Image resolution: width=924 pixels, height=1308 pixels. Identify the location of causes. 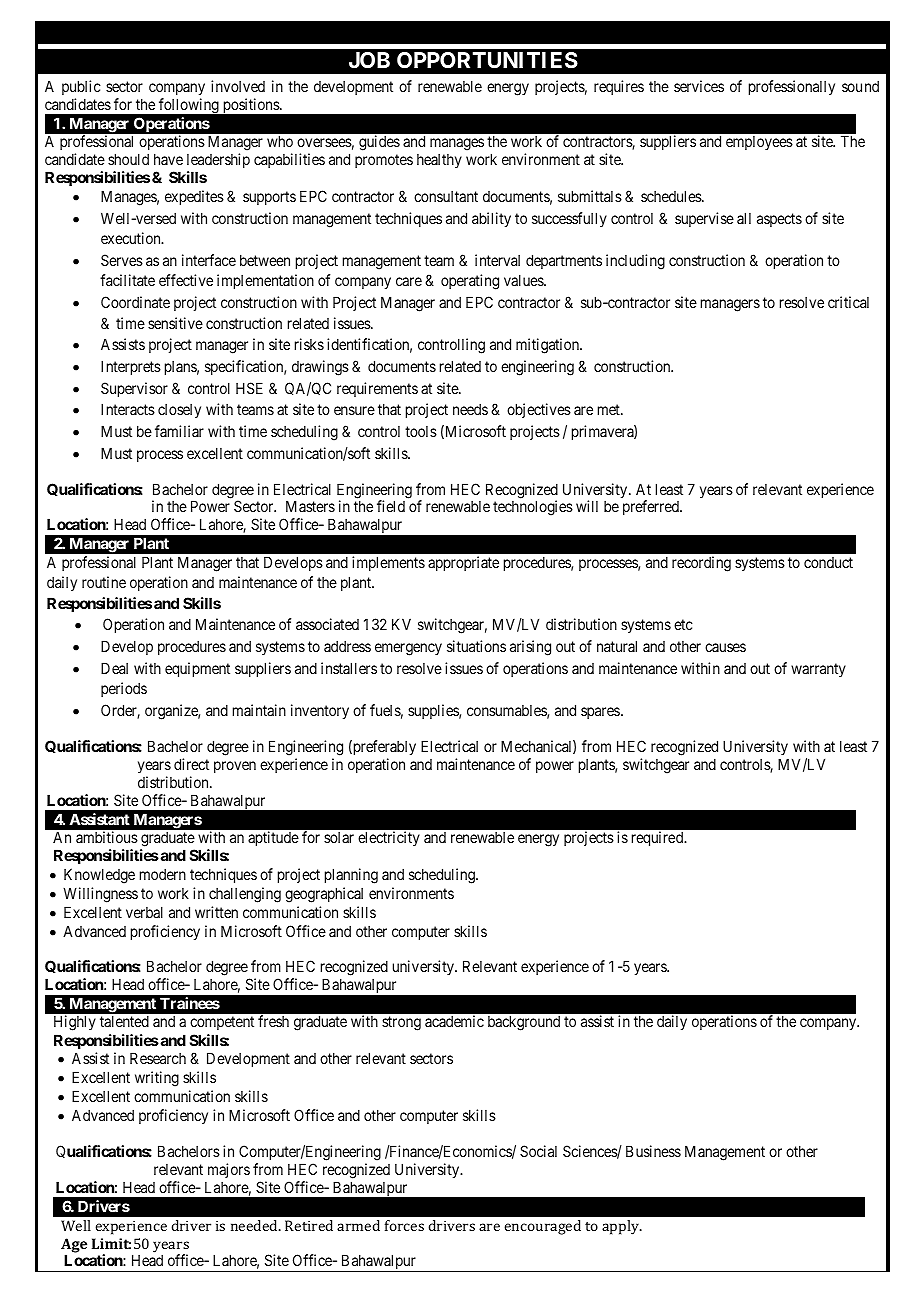
(725, 647).
